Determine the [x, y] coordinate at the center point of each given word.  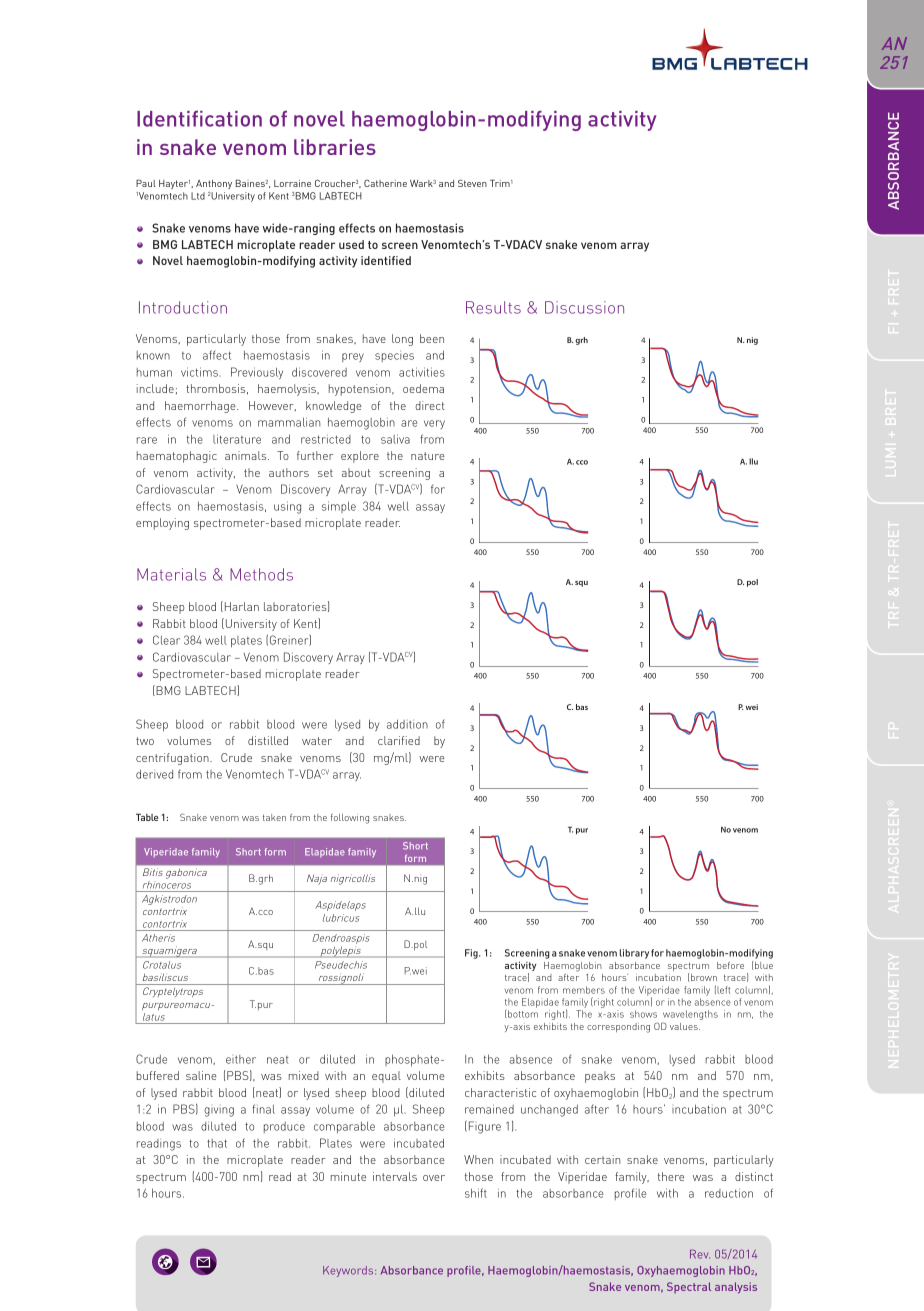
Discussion [584, 307]
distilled [268, 740]
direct [430, 405]
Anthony [214, 184]
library [634, 954]
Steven [472, 183]
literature [237, 439]
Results [493, 307]
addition [407, 724]
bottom [522, 1013]
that [217, 1143]
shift [476, 1193]
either [241, 1059]
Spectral [689, 1287]
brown [704, 977]
